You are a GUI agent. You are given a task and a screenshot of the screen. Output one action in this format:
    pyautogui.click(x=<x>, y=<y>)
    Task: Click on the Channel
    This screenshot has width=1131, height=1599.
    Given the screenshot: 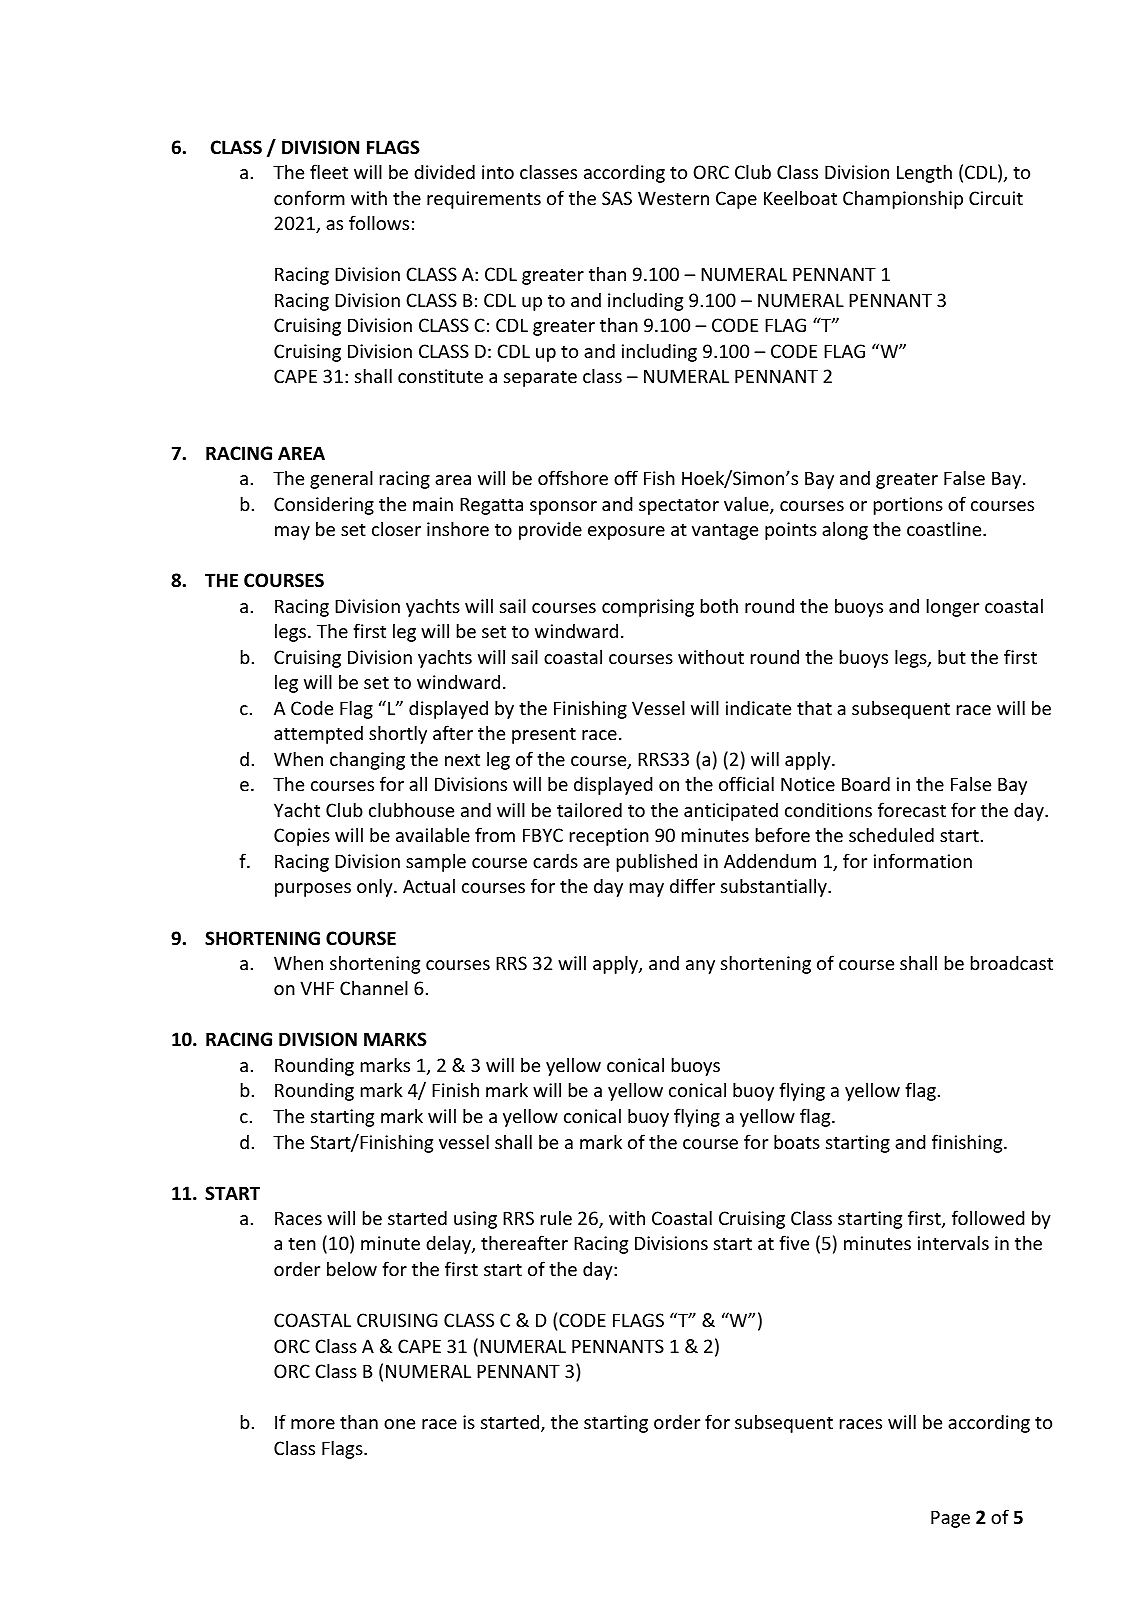 What is the action you would take?
    pyautogui.click(x=374, y=987)
